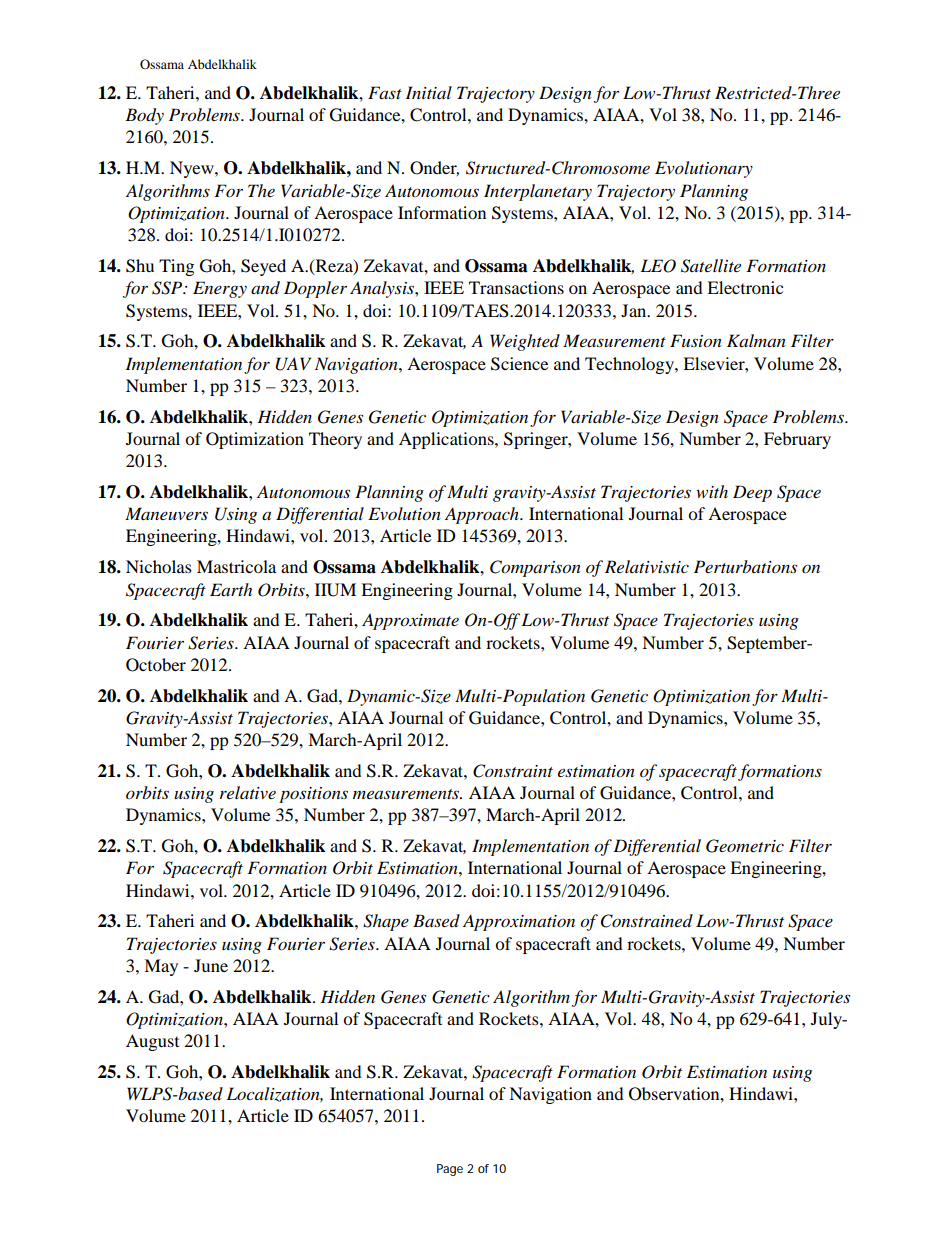 The height and width of the screenshot is (1233, 952). I want to click on Science, so click(519, 364).
